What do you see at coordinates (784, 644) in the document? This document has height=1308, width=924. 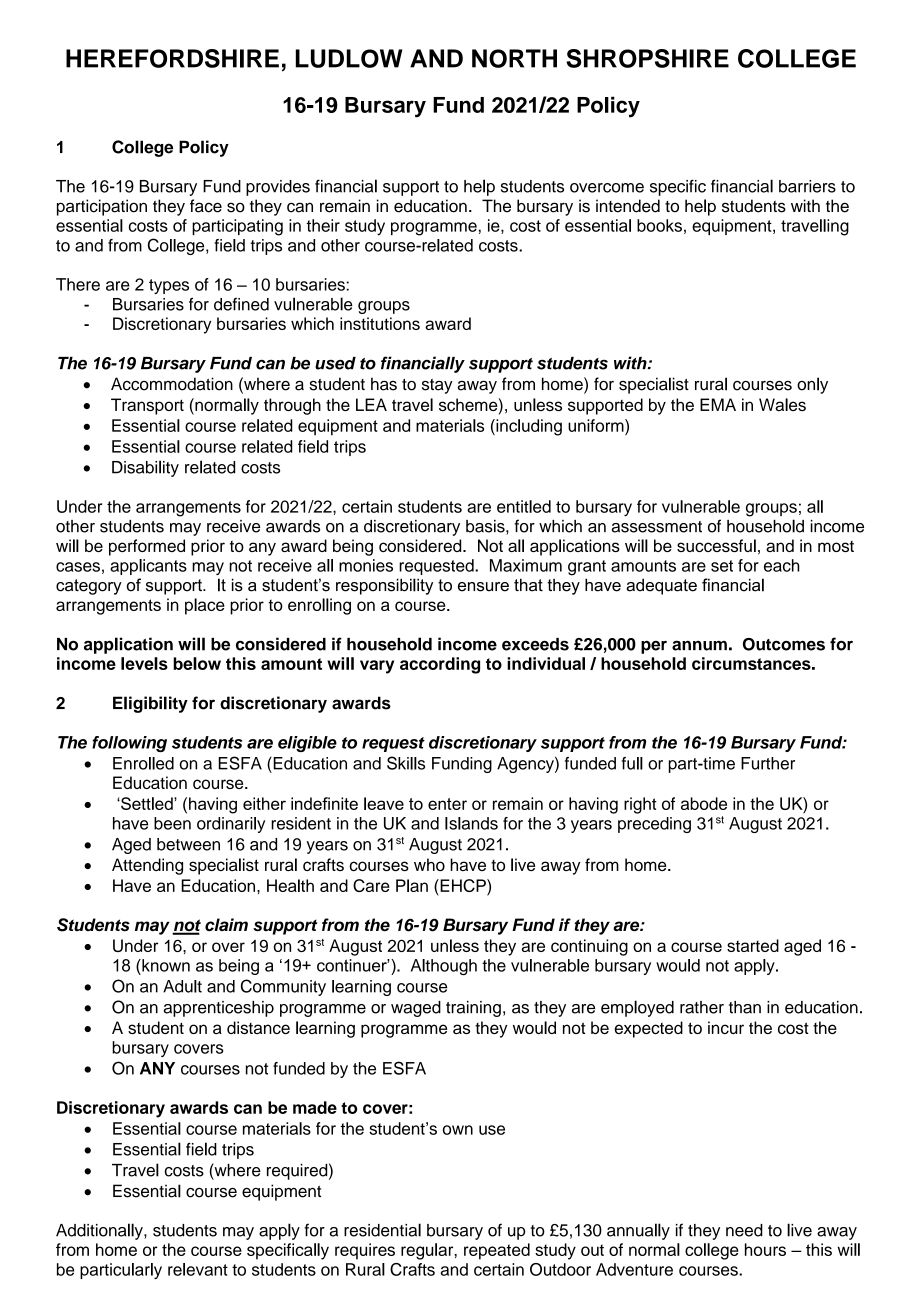 I see `Outcomes` at bounding box center [784, 644].
